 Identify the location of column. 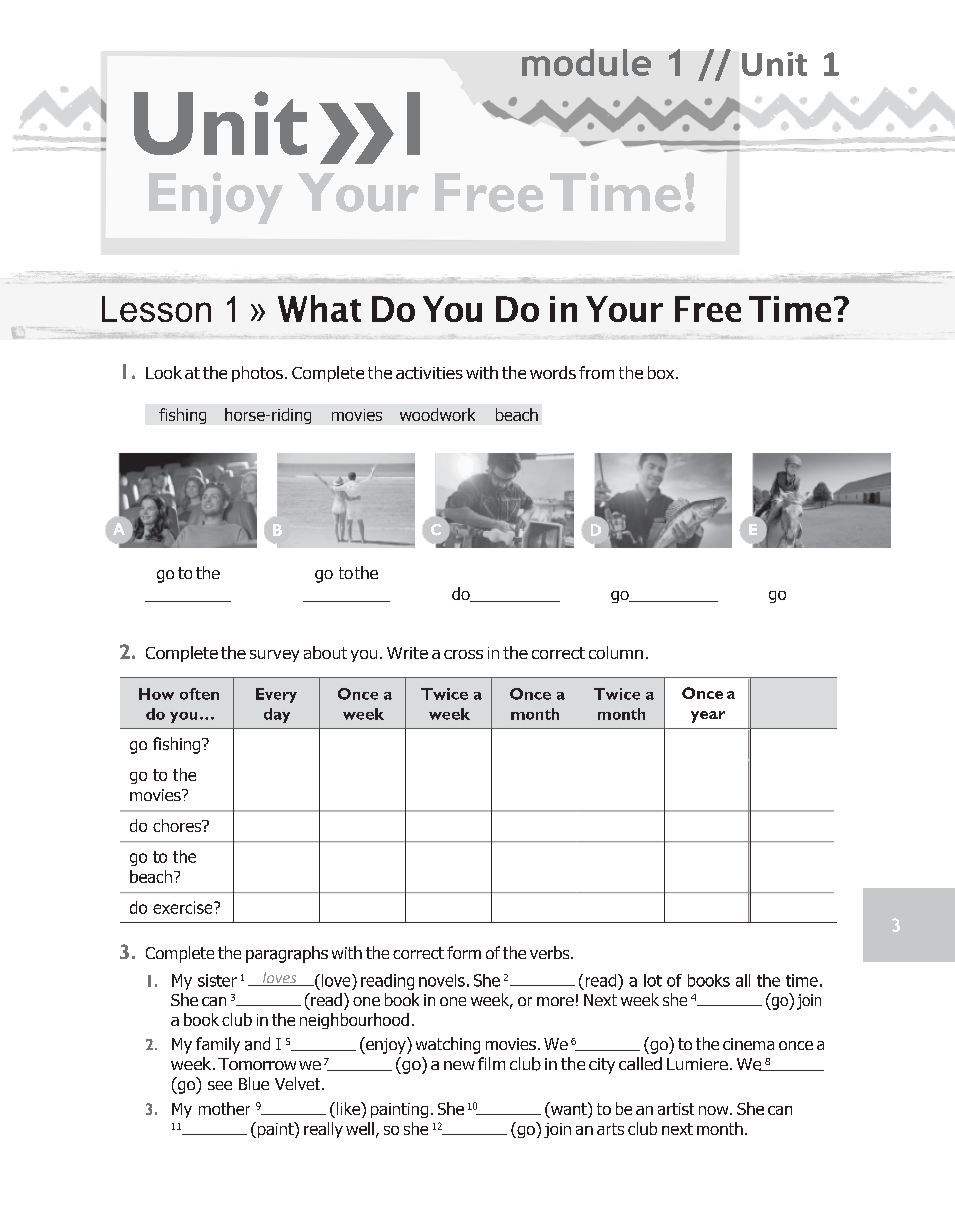
(616, 652).
